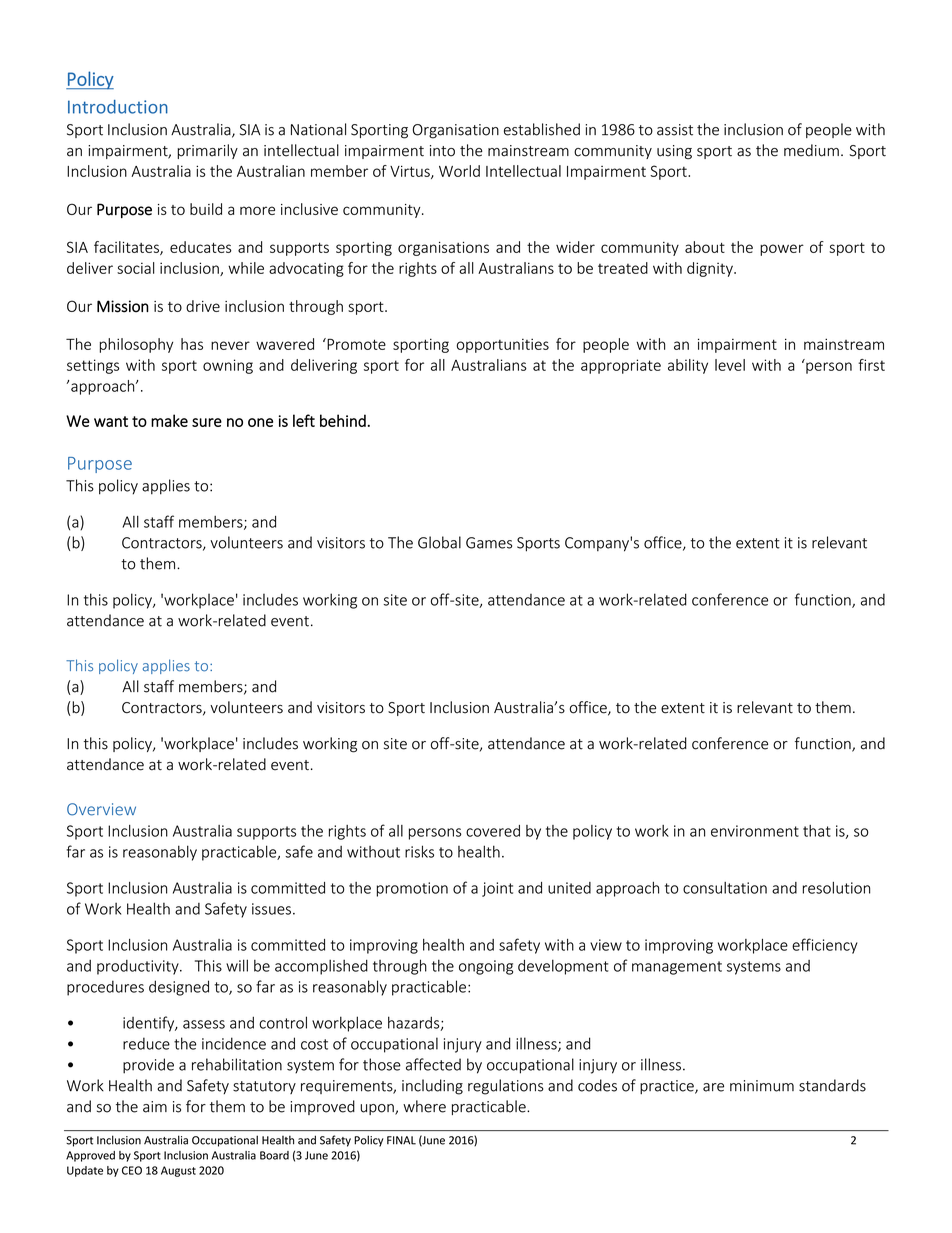  Describe the element at coordinates (169, 420) in the screenshot. I see `make` at that location.
